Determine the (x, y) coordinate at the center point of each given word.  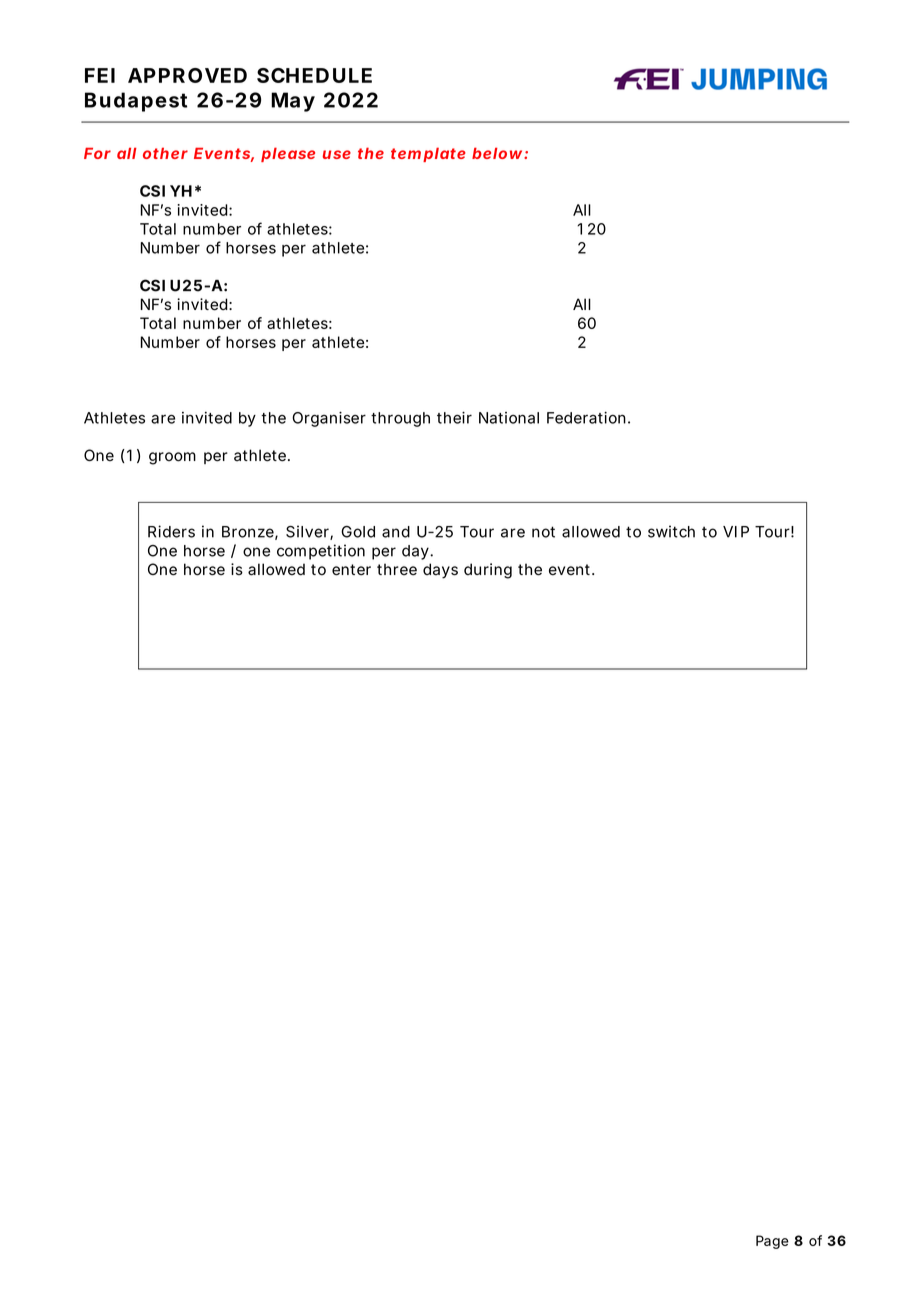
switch (671, 531)
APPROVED (187, 75)
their (454, 417)
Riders (171, 531)
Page (772, 1242)
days (440, 571)
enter (351, 570)
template (428, 154)
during (488, 571)
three (397, 569)
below (498, 153)
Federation (586, 418)
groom (172, 458)
